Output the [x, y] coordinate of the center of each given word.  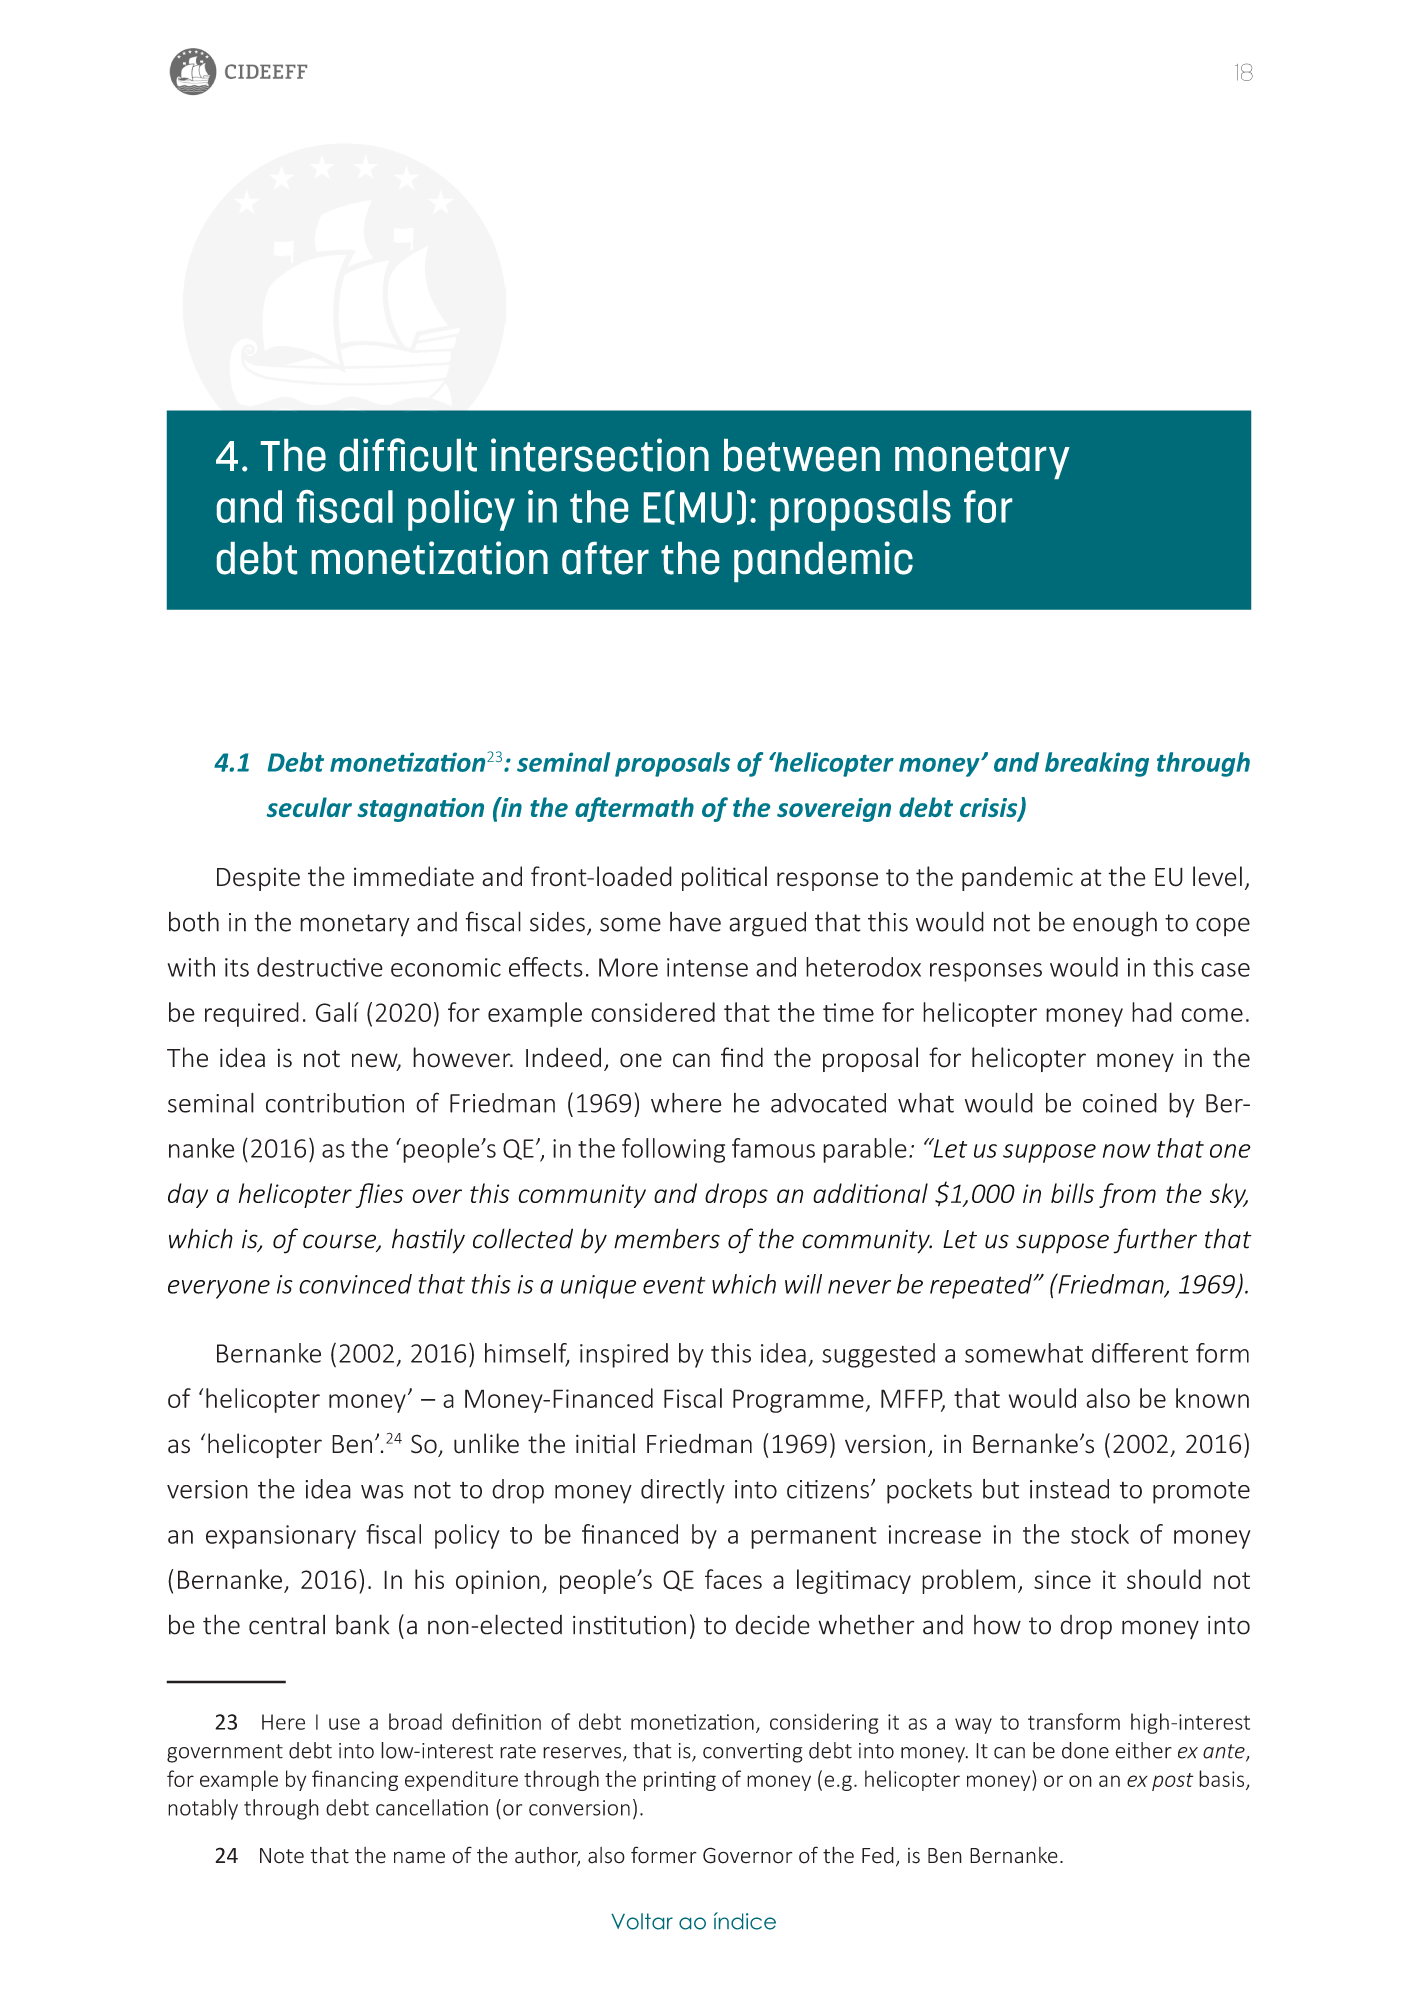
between [802, 455]
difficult [408, 455]
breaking [1097, 764]
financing [355, 1780]
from [1127, 1195]
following [673, 1150]
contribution [335, 1102]
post [1172, 1782]
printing [680, 1781]
